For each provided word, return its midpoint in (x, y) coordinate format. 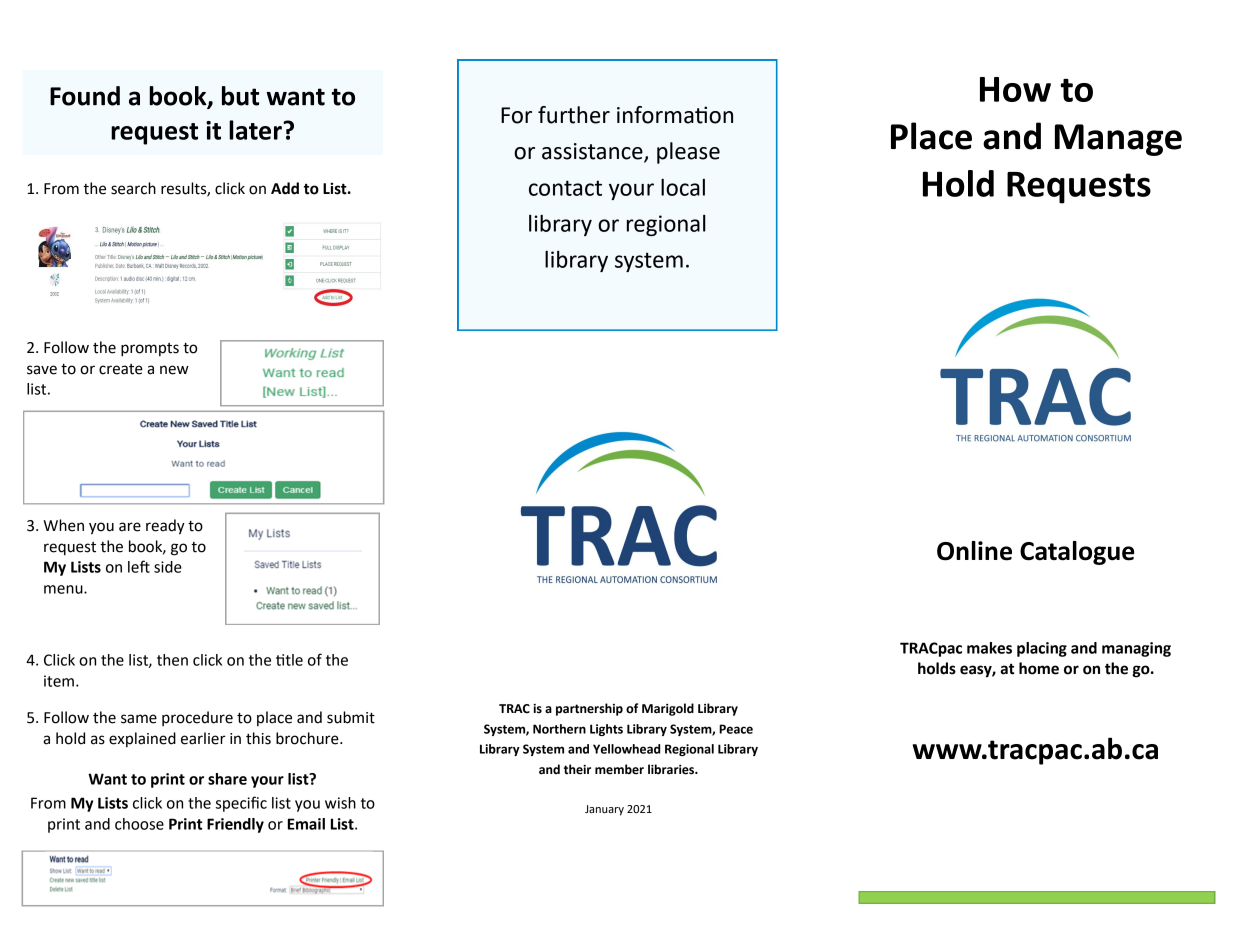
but (240, 96)
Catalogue (1077, 553)
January (604, 810)
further (574, 115)
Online (974, 551)
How (1015, 89)
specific (241, 804)
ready (165, 527)
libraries (672, 769)
